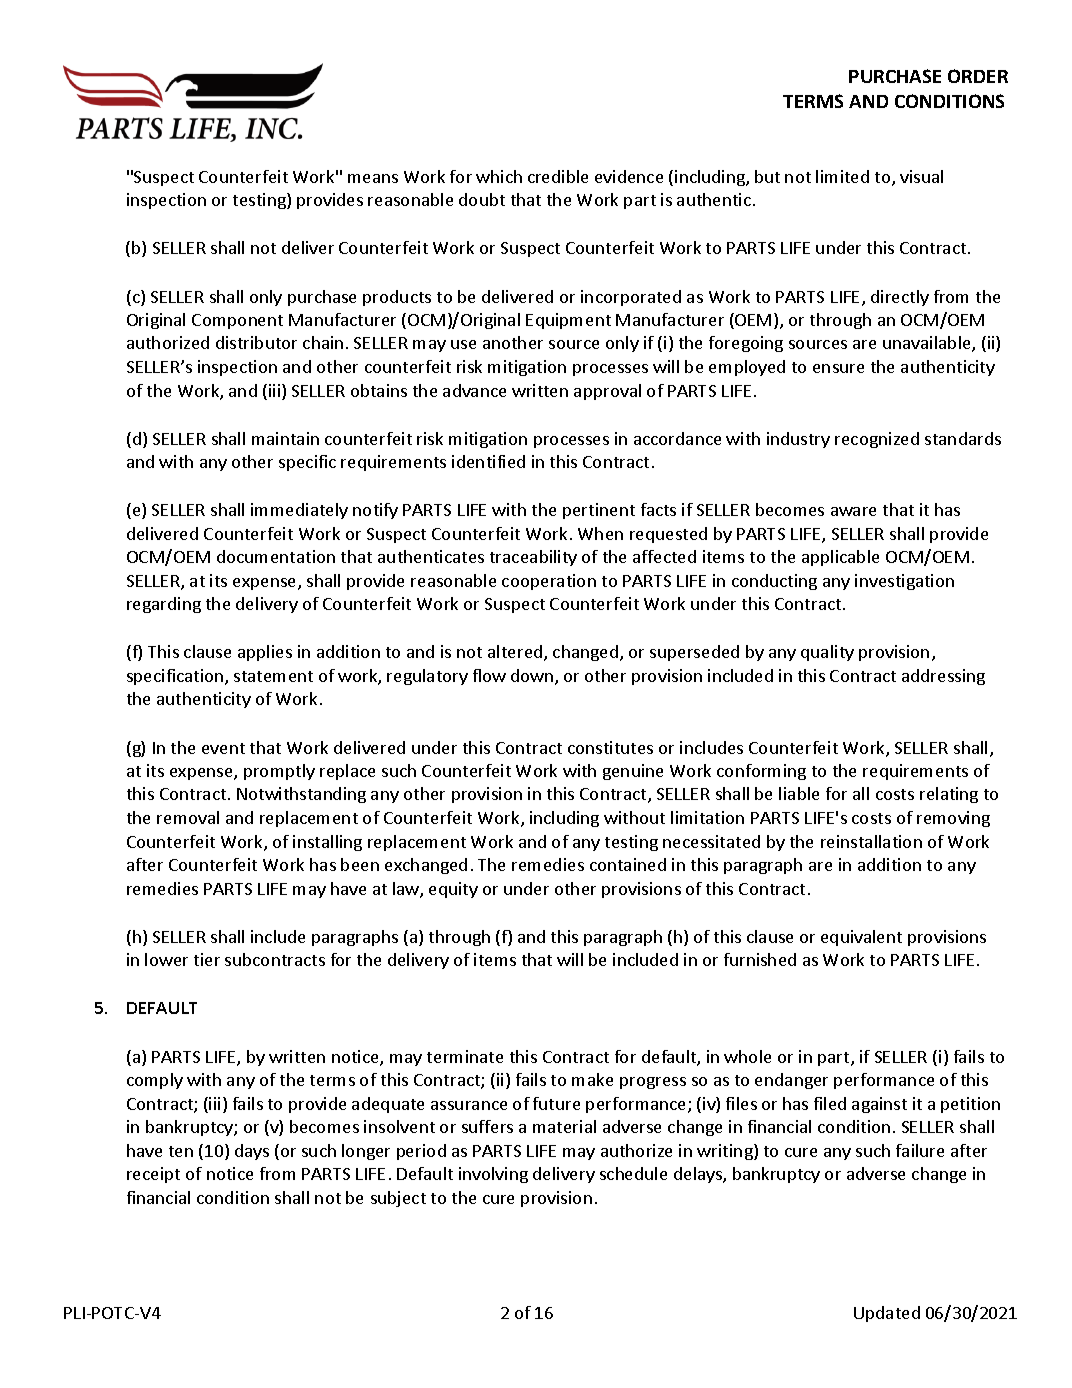 The height and width of the screenshot is (1388, 1072). I want to click on days, so click(252, 1152).
